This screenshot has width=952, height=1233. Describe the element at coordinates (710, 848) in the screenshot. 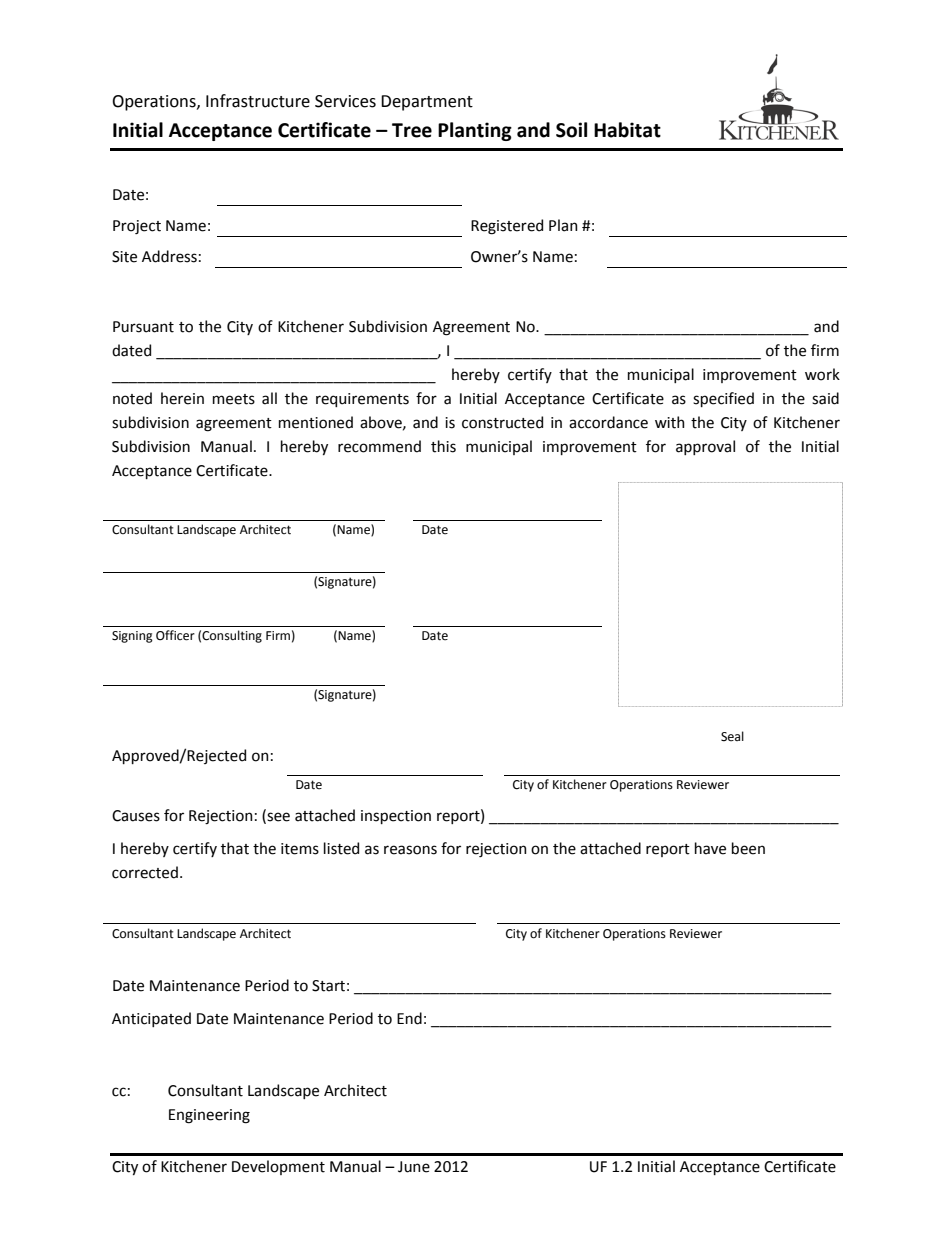

I see `have` at that location.
